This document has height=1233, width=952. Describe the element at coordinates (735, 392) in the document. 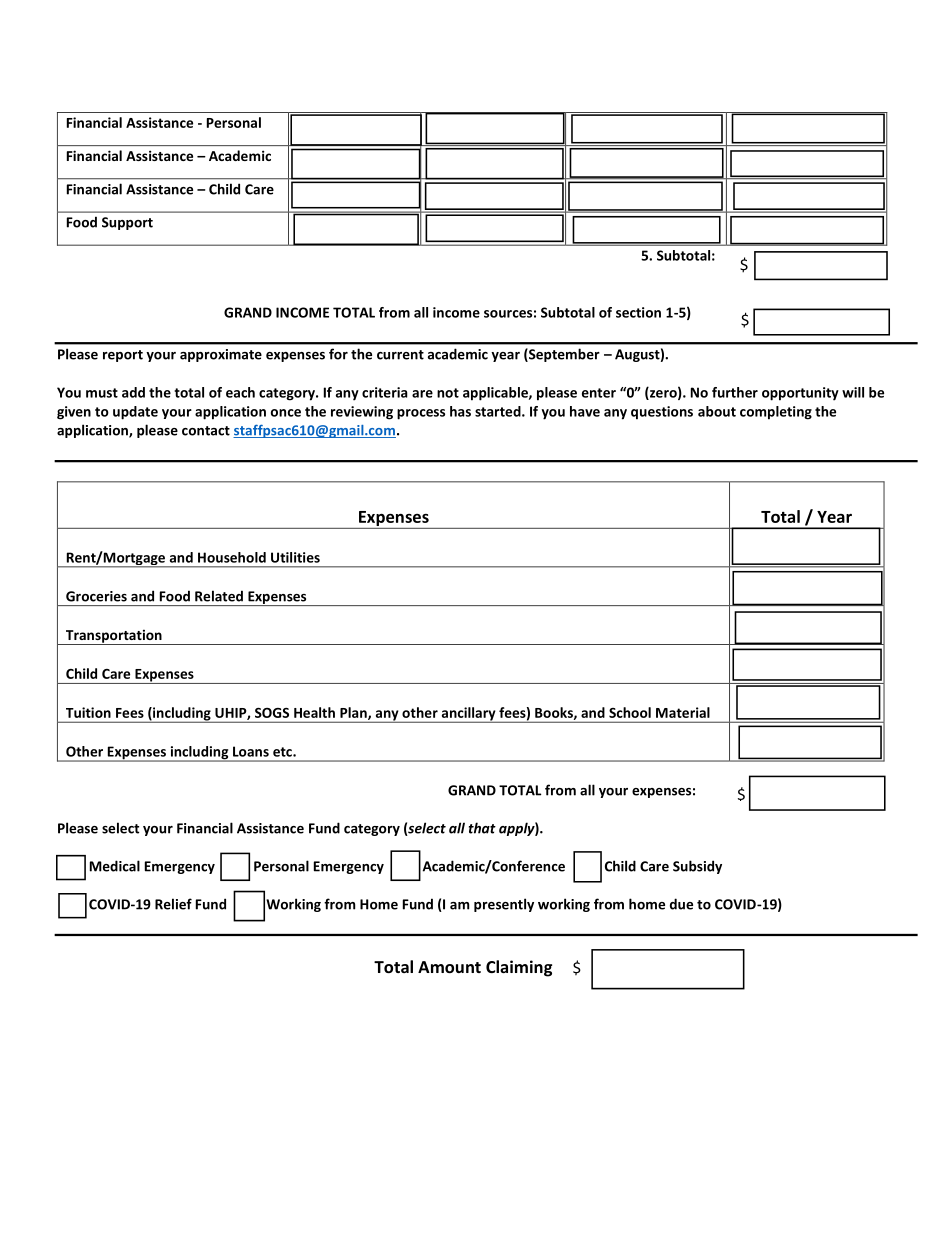

I see `further` at that location.
